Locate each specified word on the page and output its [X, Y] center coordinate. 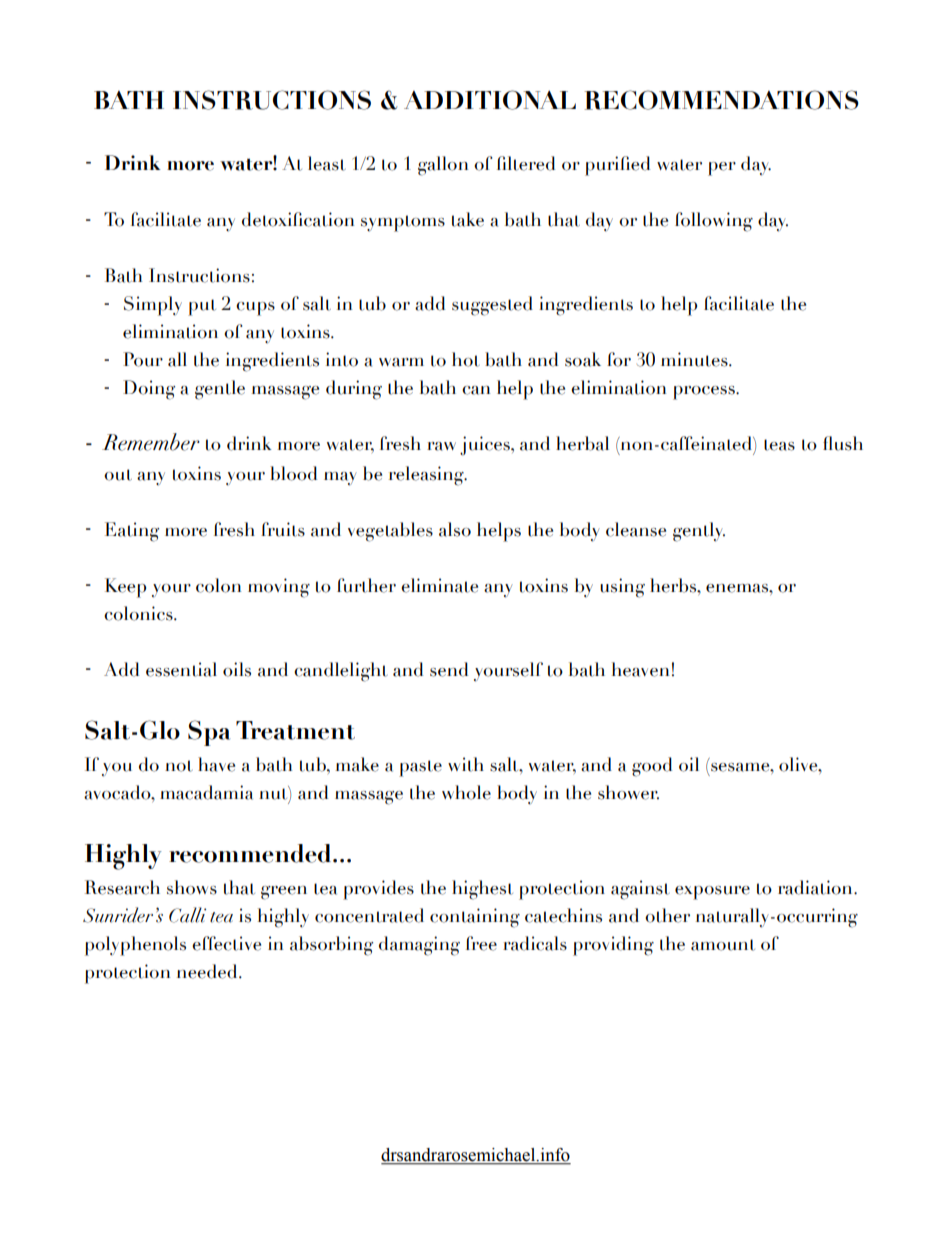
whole [466, 792]
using [622, 588]
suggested [492, 306]
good [652, 767]
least [327, 163]
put [202, 307]
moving [279, 588]
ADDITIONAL [490, 100]
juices [486, 446]
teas [779, 445]
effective [226, 943]
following [714, 222]
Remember [151, 442]
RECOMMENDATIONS [721, 100]
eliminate [439, 585]
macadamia [206, 792]
